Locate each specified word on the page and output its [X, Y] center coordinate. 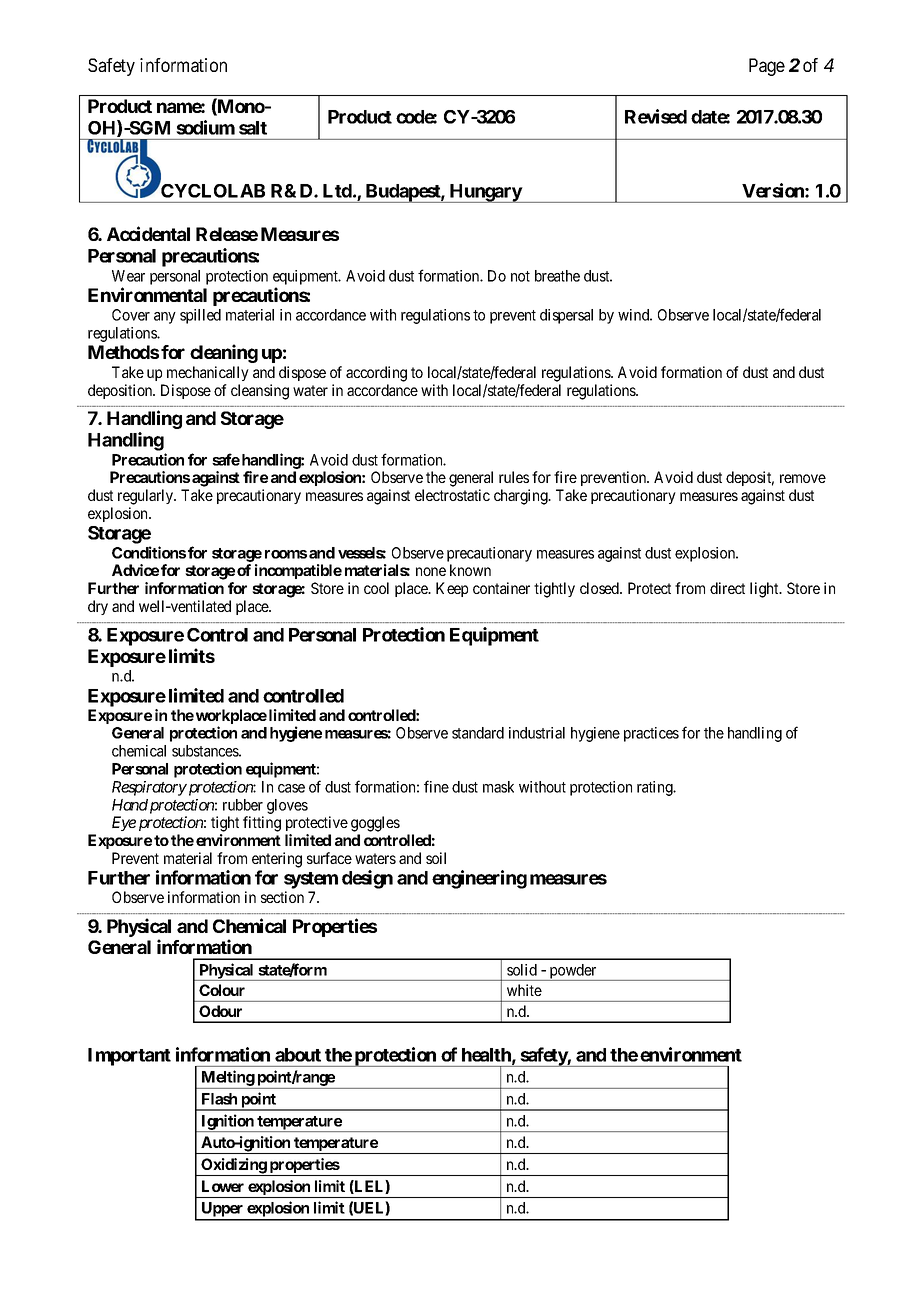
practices [651, 734]
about [298, 1055]
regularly [147, 497]
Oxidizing [233, 1167]
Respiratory [149, 788]
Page [767, 67]
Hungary [485, 193]
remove [803, 478]
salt [253, 128]
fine [436, 786]
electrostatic [452, 495]
